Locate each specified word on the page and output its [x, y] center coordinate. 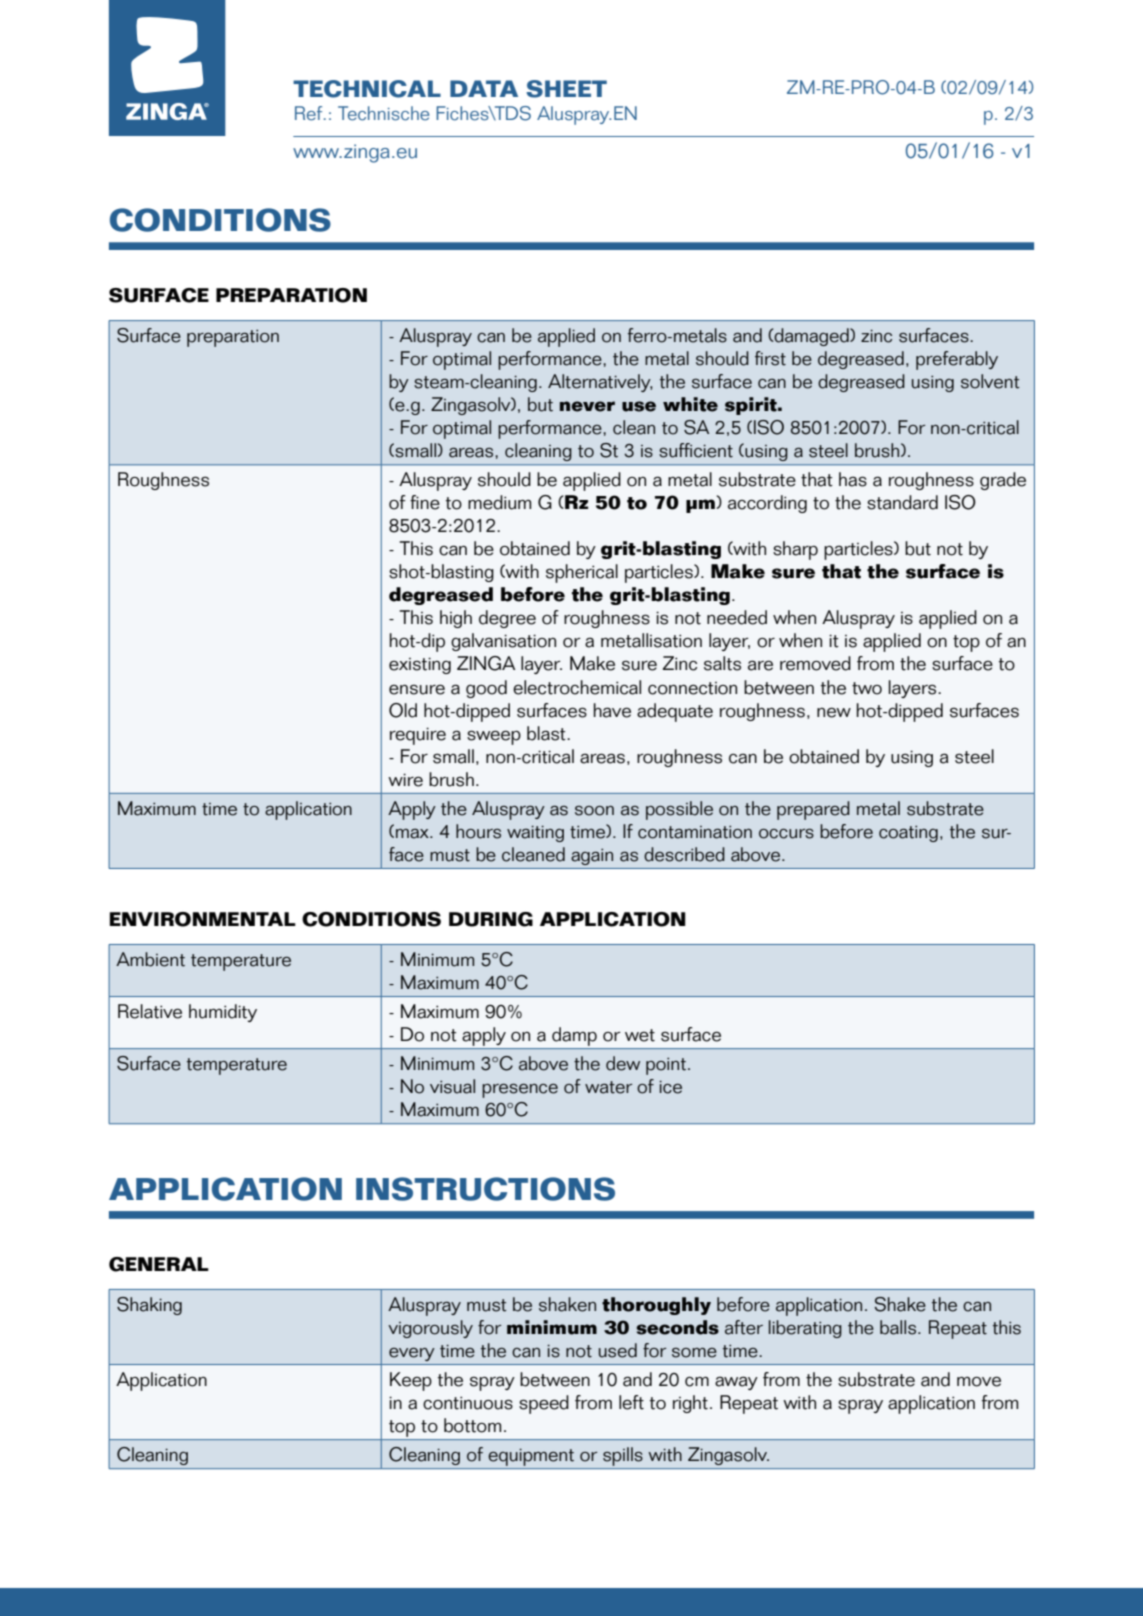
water [608, 1087]
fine [425, 502]
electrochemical [577, 687]
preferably [957, 360]
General [159, 1264]
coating [908, 834]
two [867, 688]
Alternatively [600, 383]
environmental [203, 919]
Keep [411, 1381]
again [592, 857]
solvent [990, 381]
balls [898, 1327]
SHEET [566, 89]
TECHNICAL [367, 89]
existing [420, 665]
